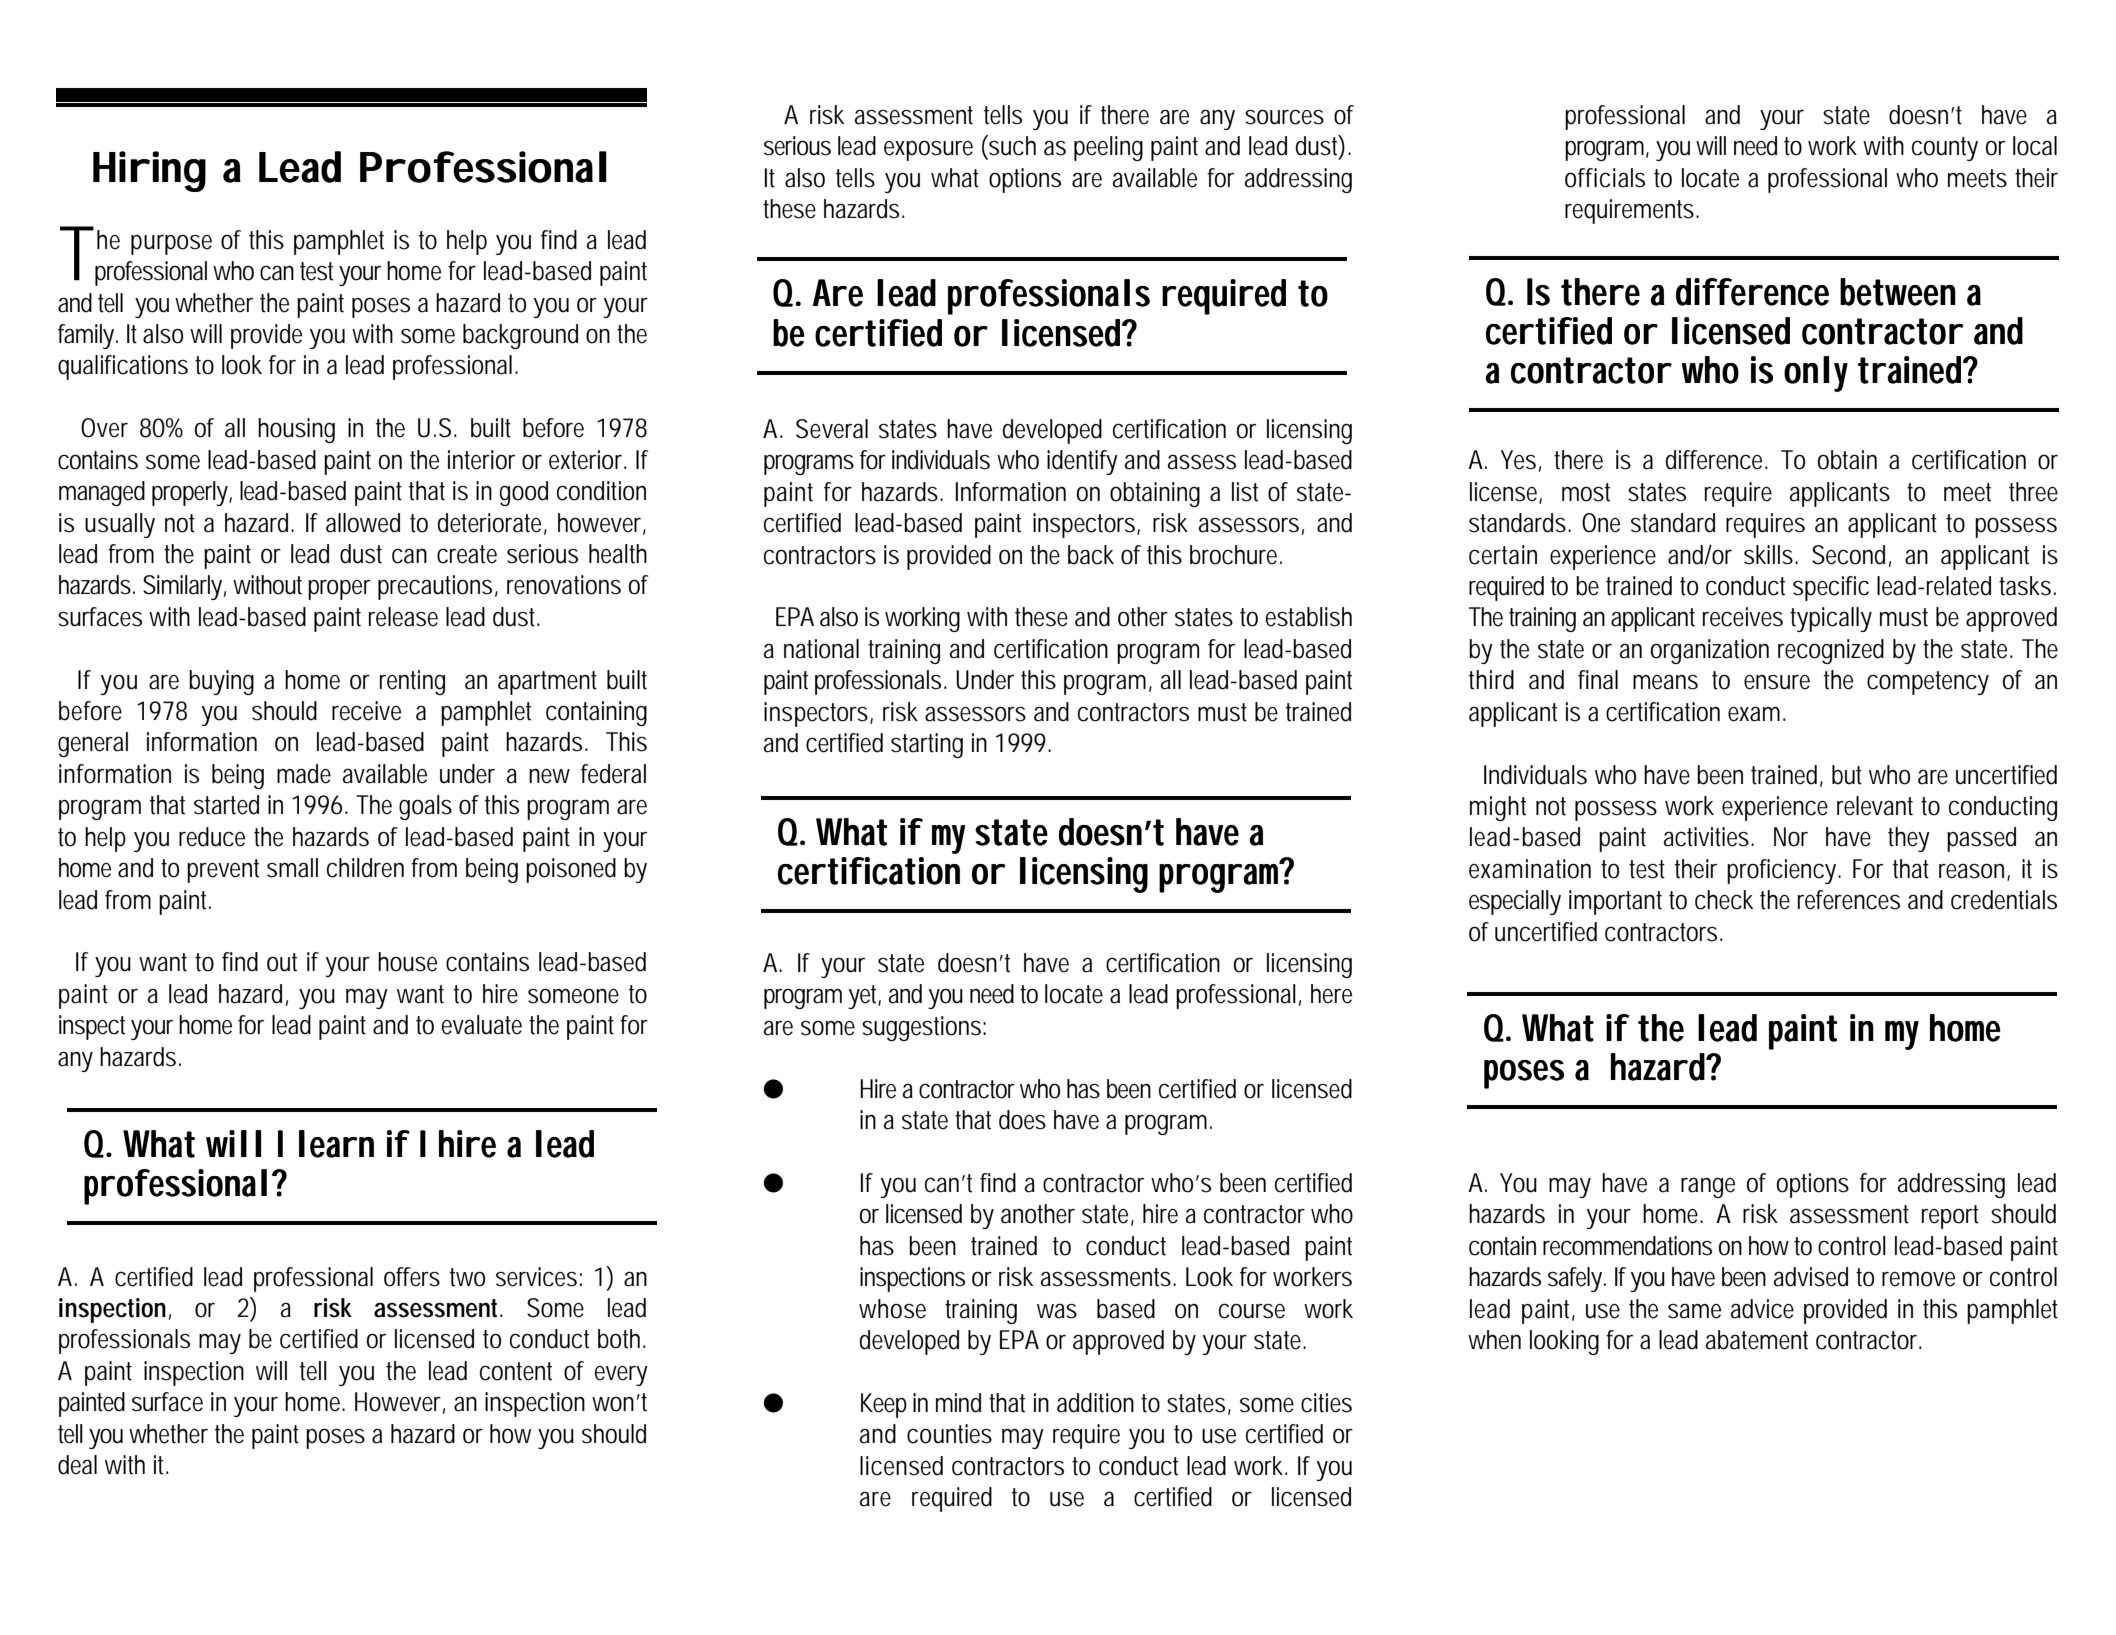 This image has height=1635, width=2116. Describe the element at coordinates (516, 1371) in the image. I see `content` at that location.
